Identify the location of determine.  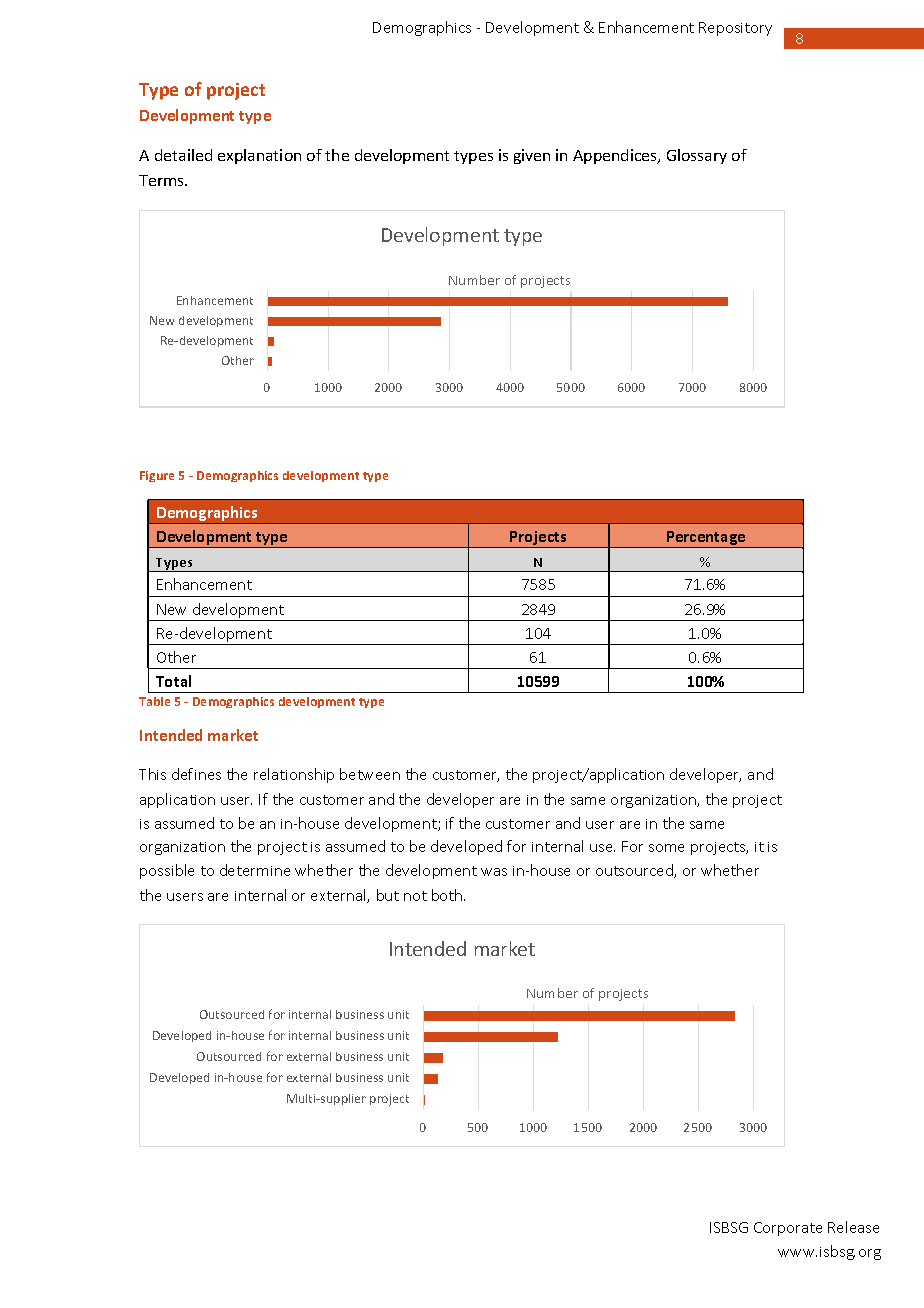
(255, 870).
